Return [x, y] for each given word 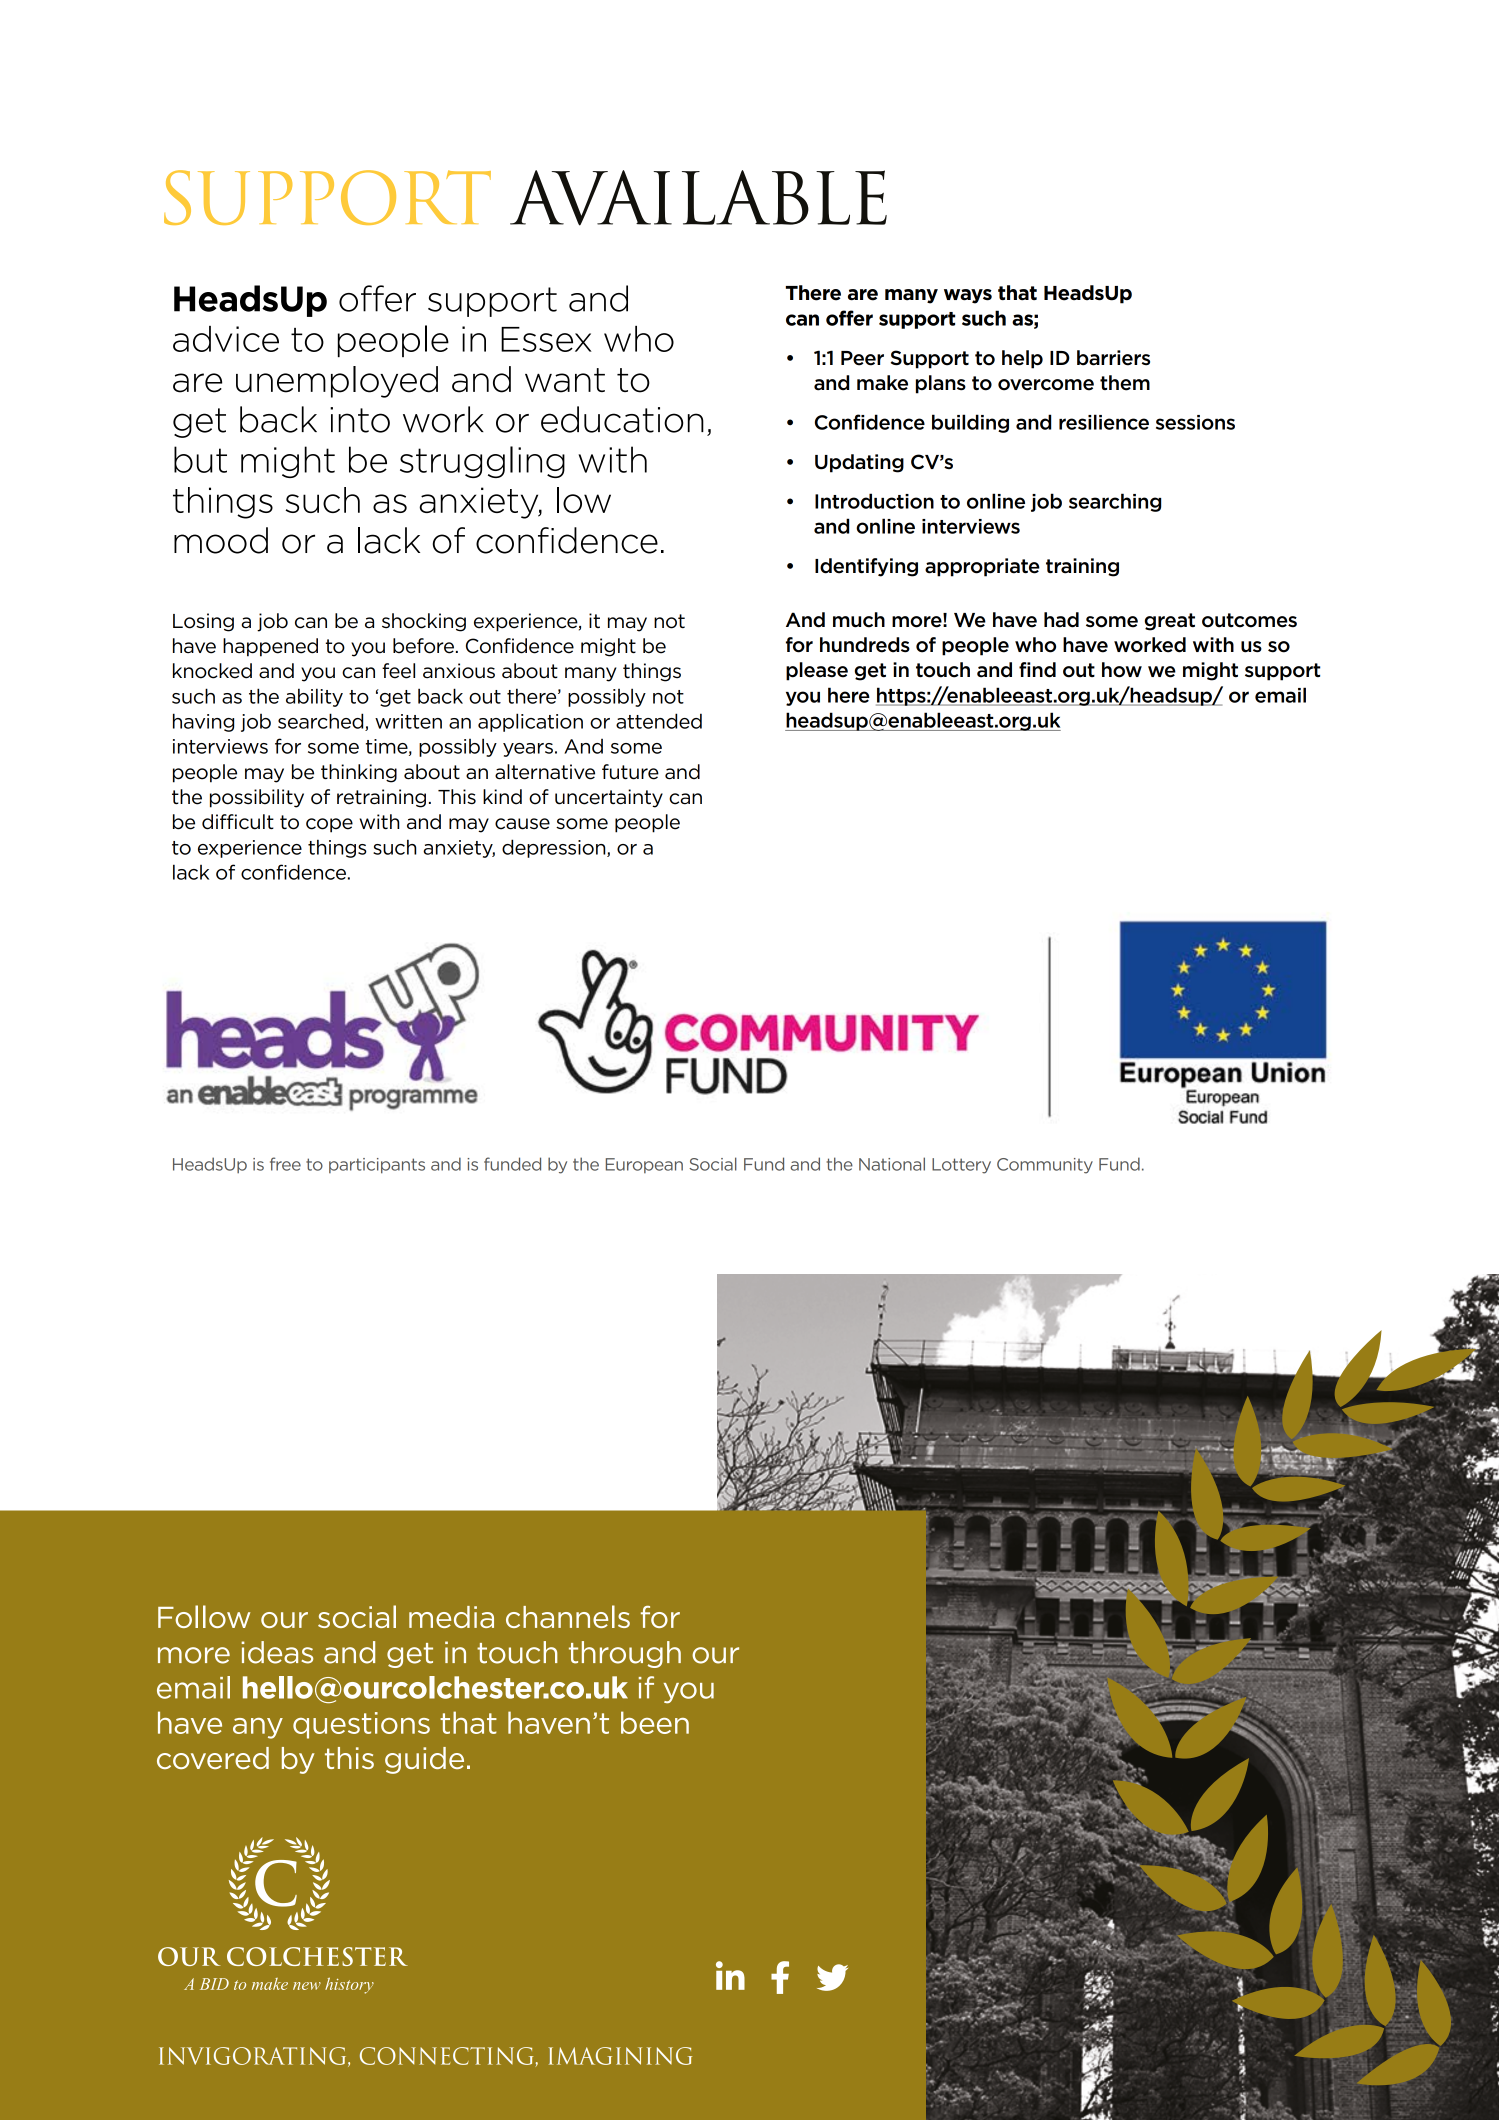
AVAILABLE [698, 198]
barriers [1113, 358]
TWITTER [832, 1977]
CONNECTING [448, 2057]
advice [226, 339]
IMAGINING [620, 2056]
